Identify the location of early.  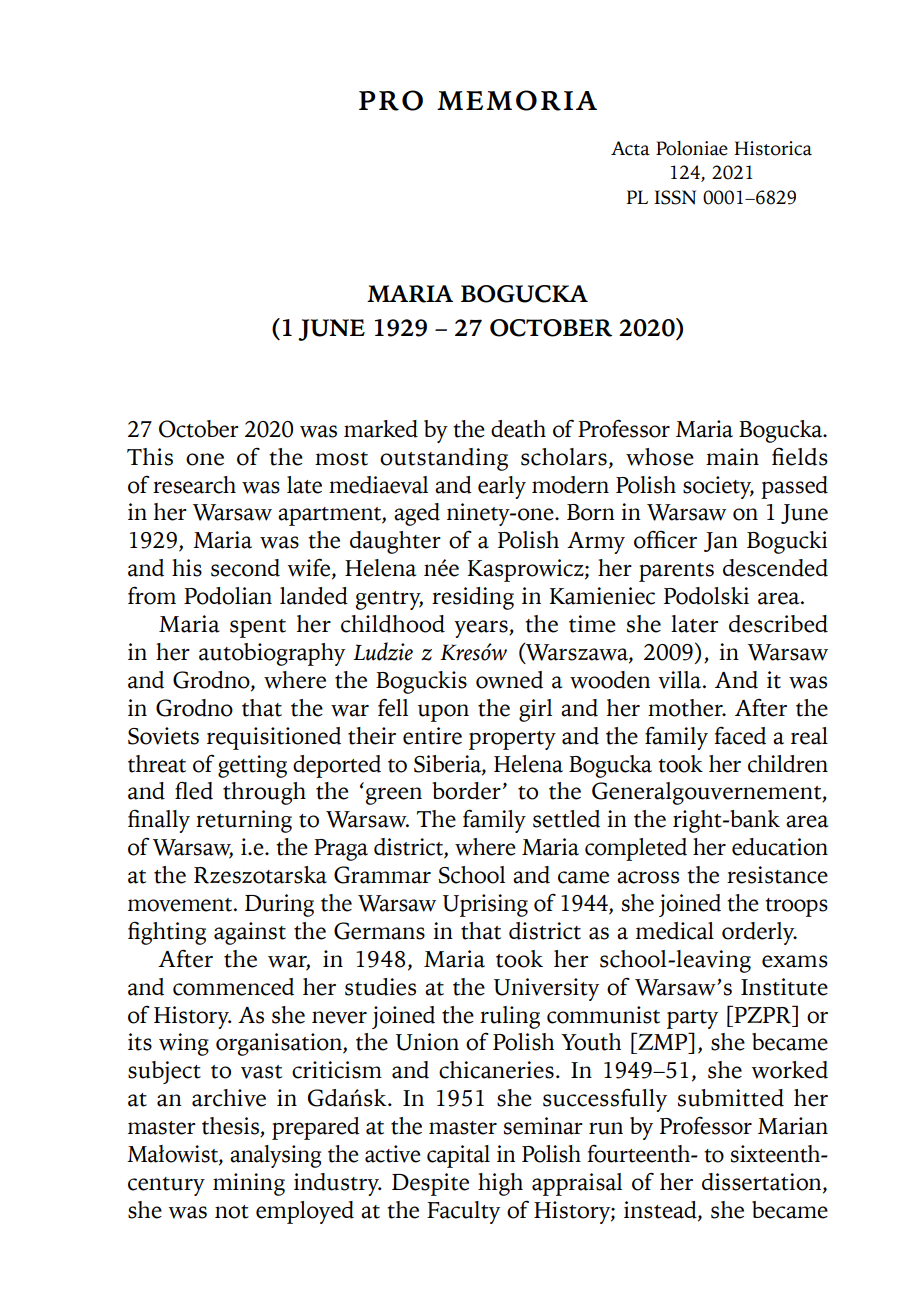
(502, 487).
